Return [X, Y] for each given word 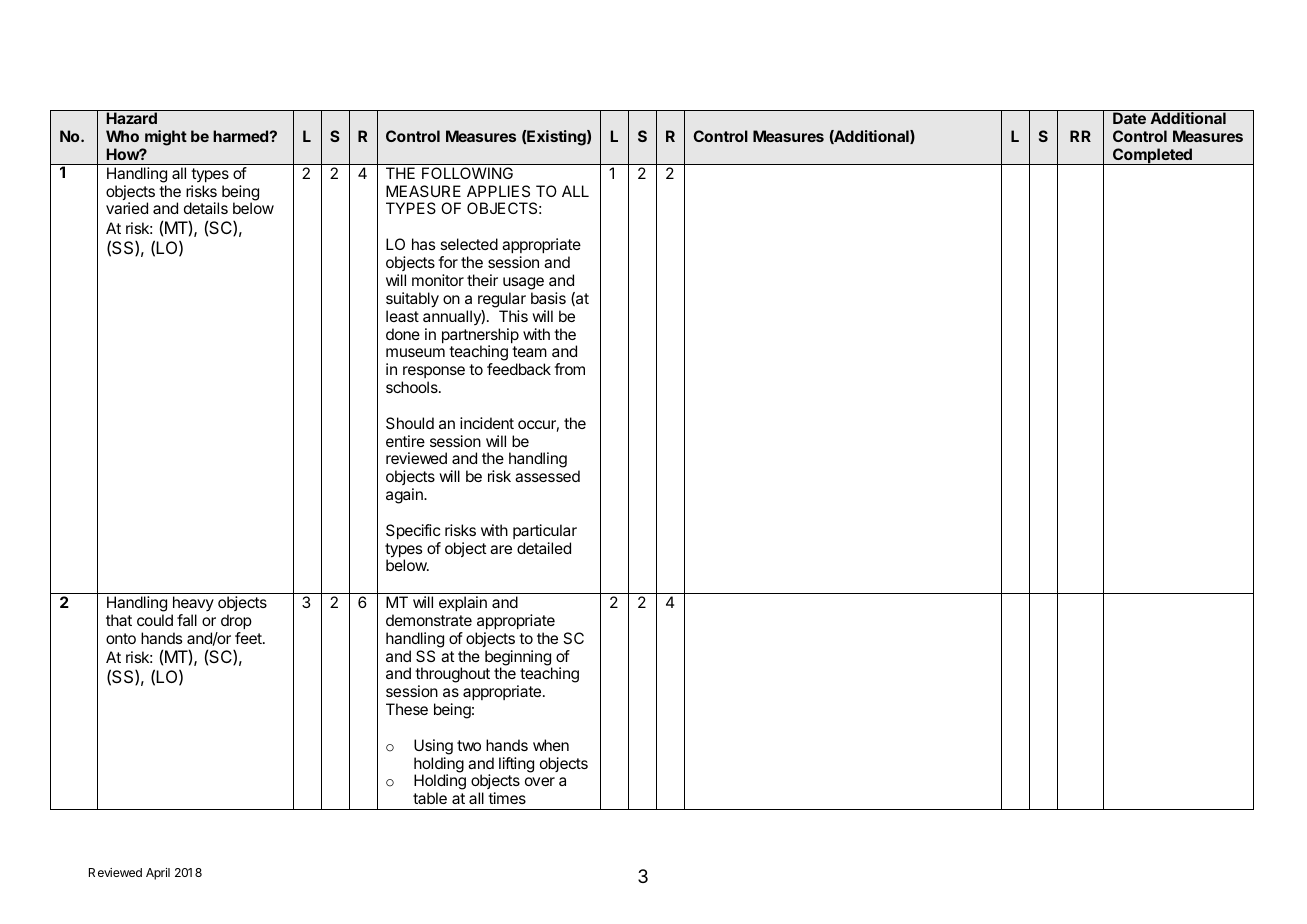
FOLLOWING [467, 173]
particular [545, 531]
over [540, 781]
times [507, 798]
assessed [547, 476]
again [405, 496]
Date [1129, 118]
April [158, 874]
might [166, 138]
